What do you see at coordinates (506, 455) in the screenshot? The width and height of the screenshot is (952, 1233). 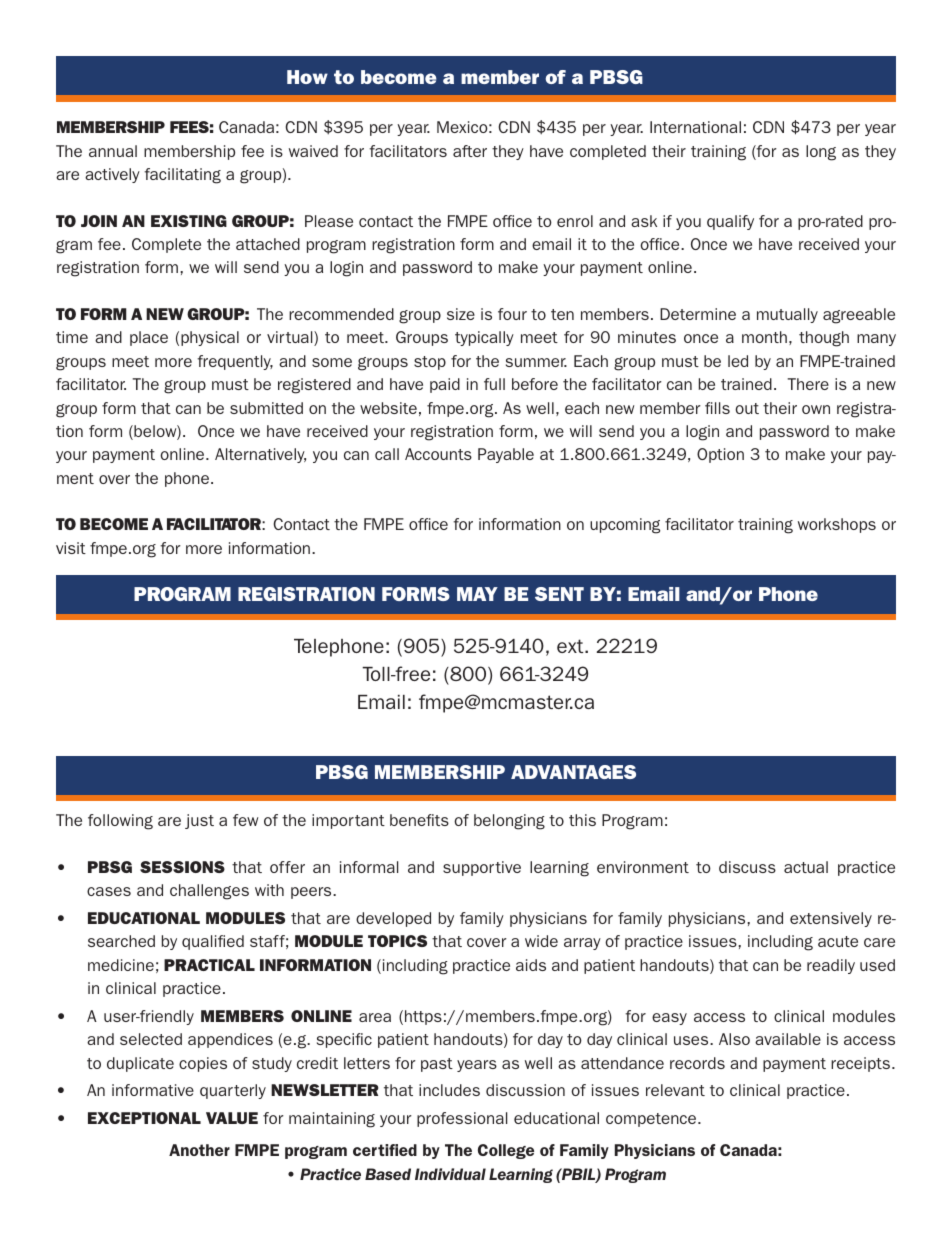 I see `Payable` at bounding box center [506, 455].
